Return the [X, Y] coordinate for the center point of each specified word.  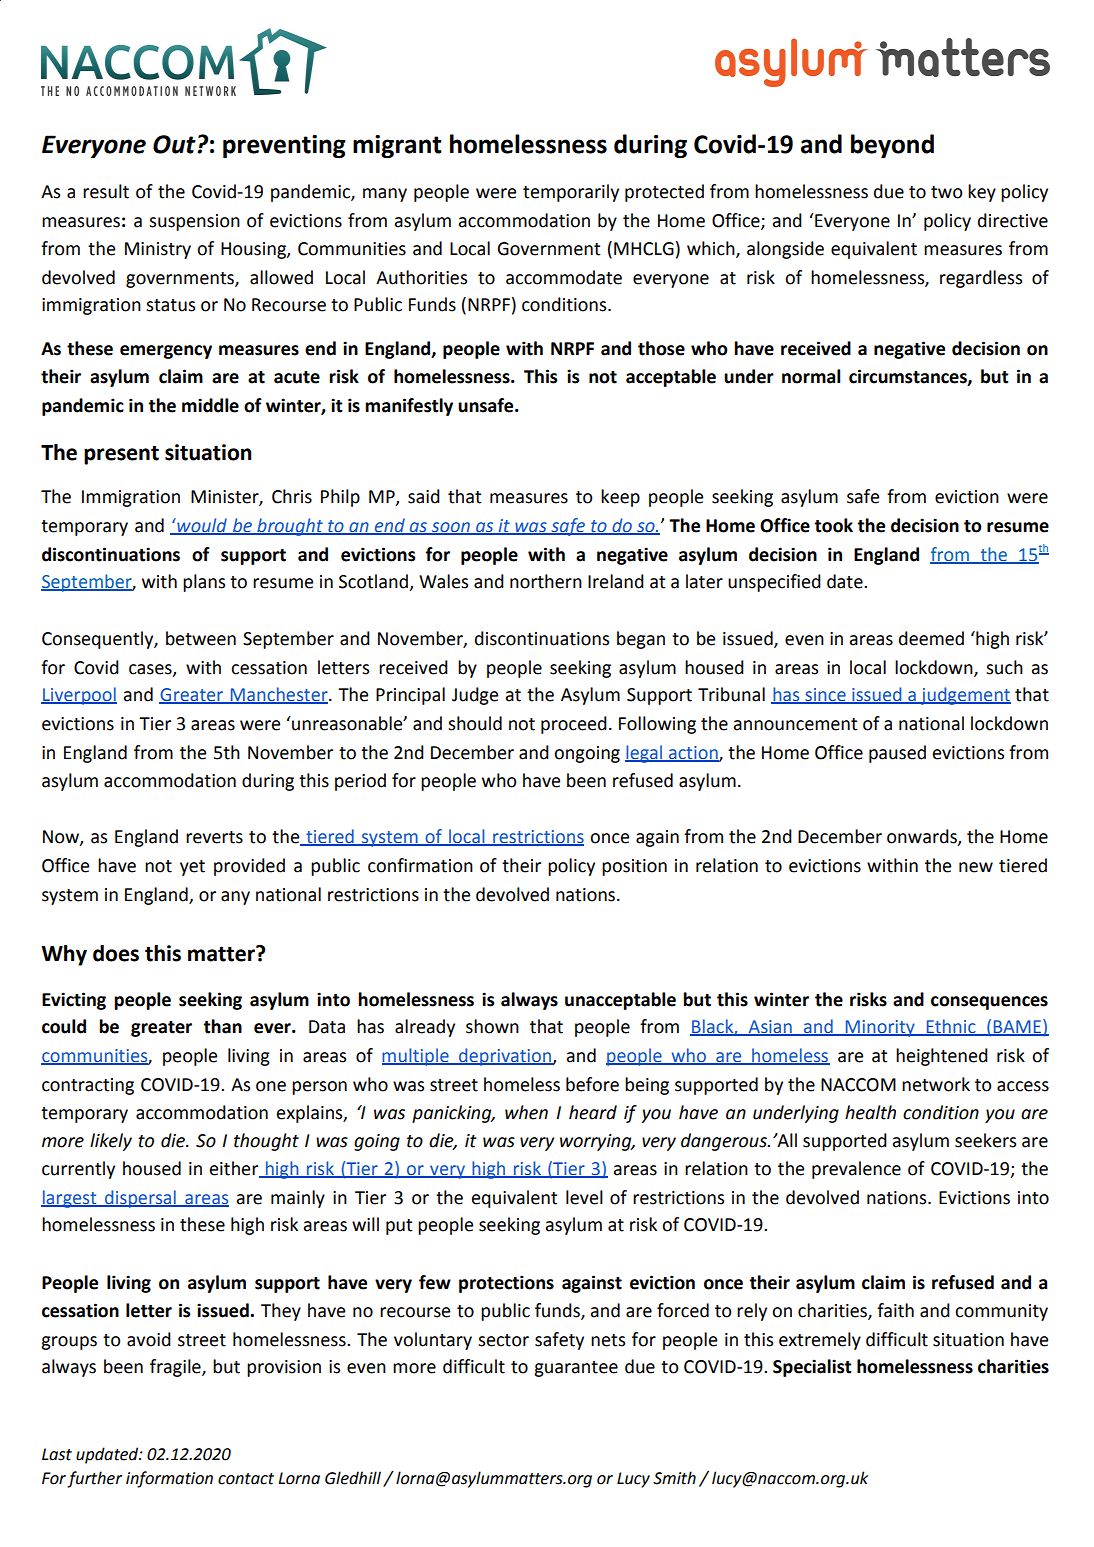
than [222, 1026]
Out [175, 144]
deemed [931, 638]
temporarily [571, 193]
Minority [880, 1028]
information [169, 1479]
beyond [892, 146]
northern [546, 581]
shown [492, 1026]
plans [204, 583]
